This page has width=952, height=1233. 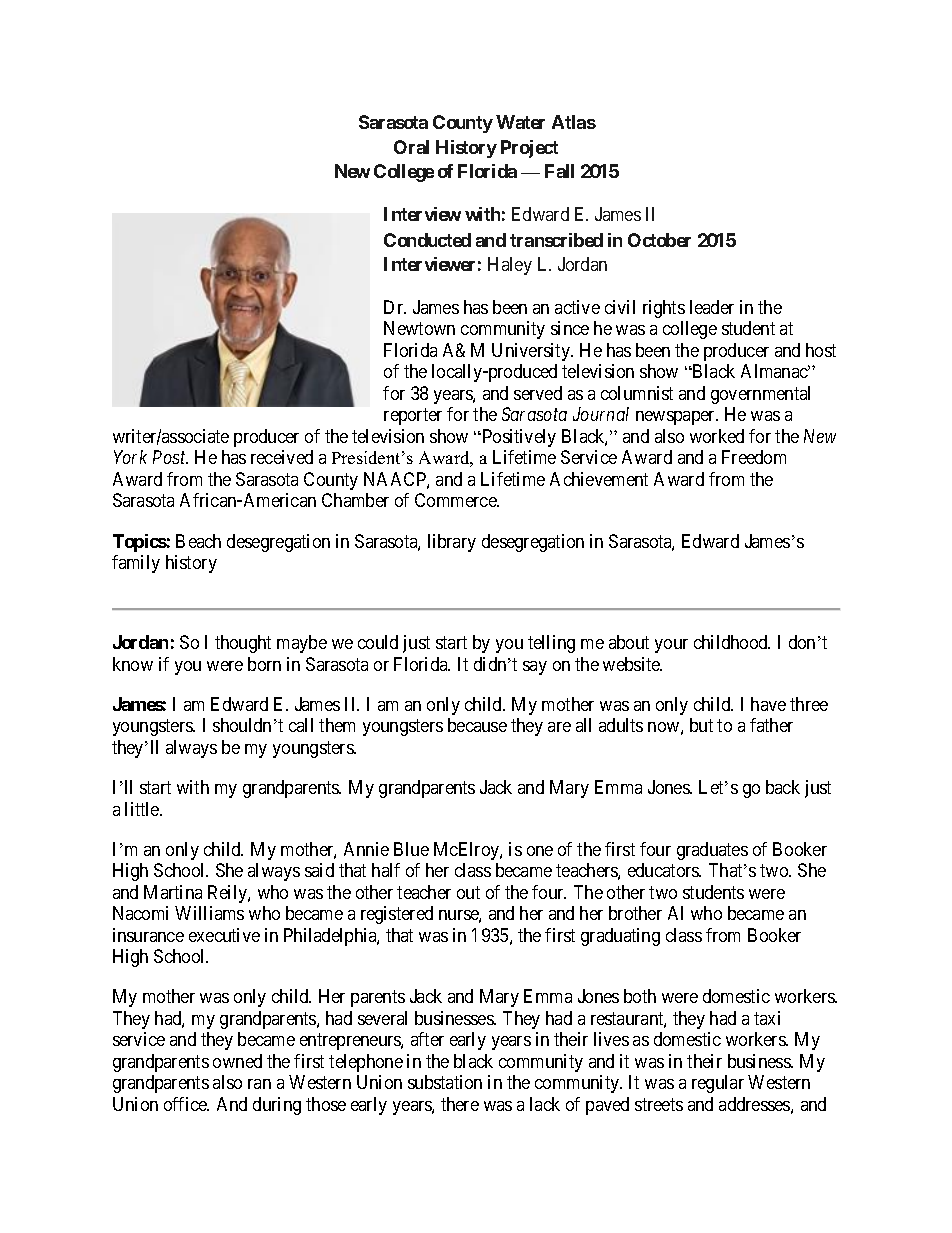 I want to click on owned, so click(x=237, y=1061).
